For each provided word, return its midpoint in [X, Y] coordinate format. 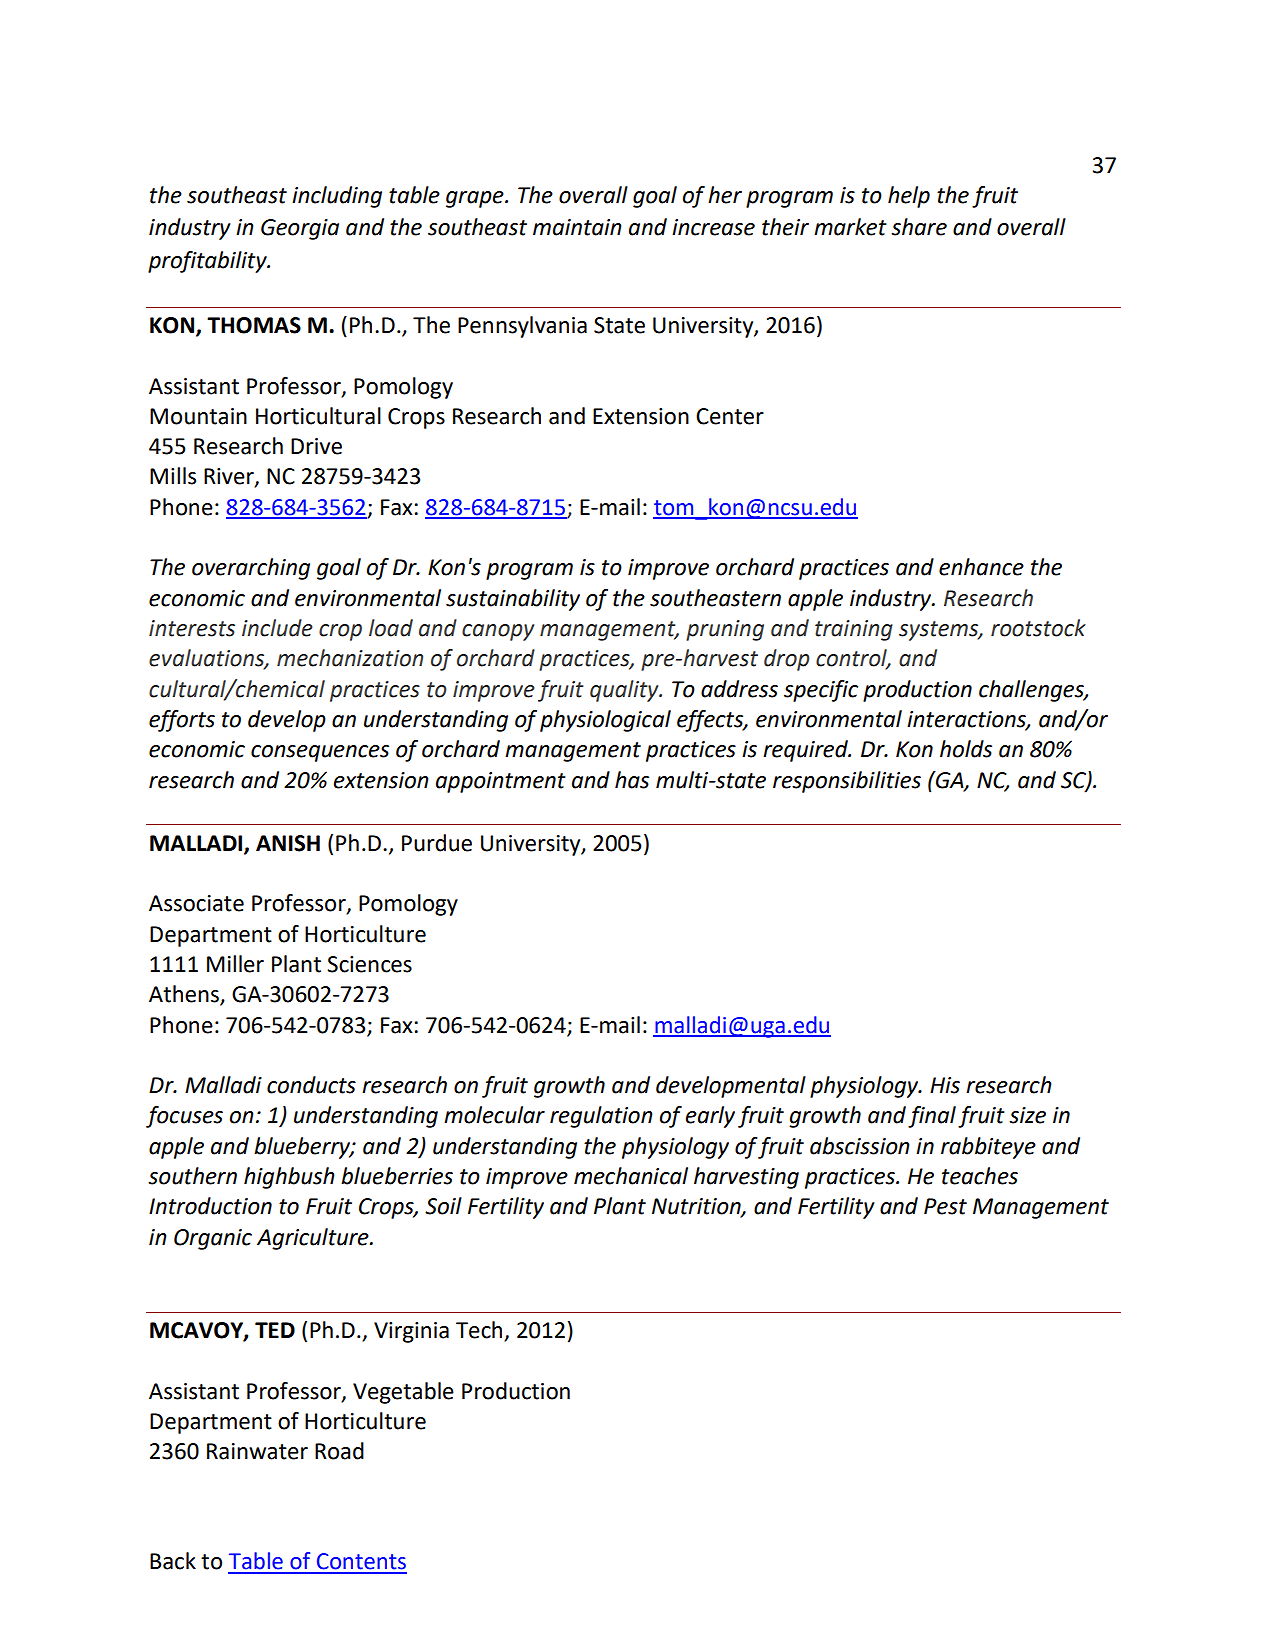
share [919, 227]
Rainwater [257, 1451]
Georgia [300, 229]
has [632, 780]
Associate [196, 903]
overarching [251, 569]
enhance [981, 567]
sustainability [513, 600]
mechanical [631, 1176]
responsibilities [847, 782]
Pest [945, 1206]
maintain [577, 227]
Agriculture [314, 1239]
